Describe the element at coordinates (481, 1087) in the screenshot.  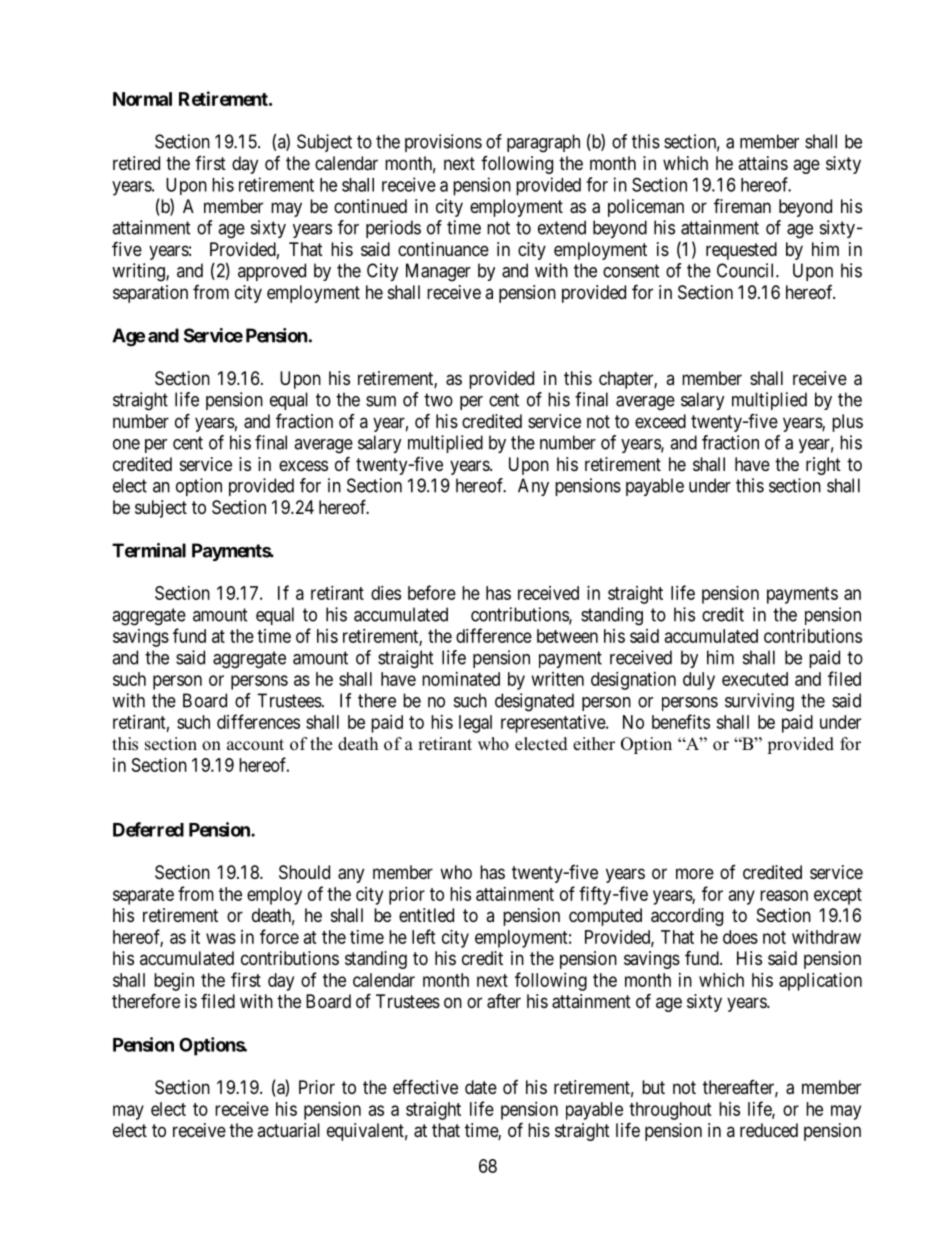
I see `date` at that location.
